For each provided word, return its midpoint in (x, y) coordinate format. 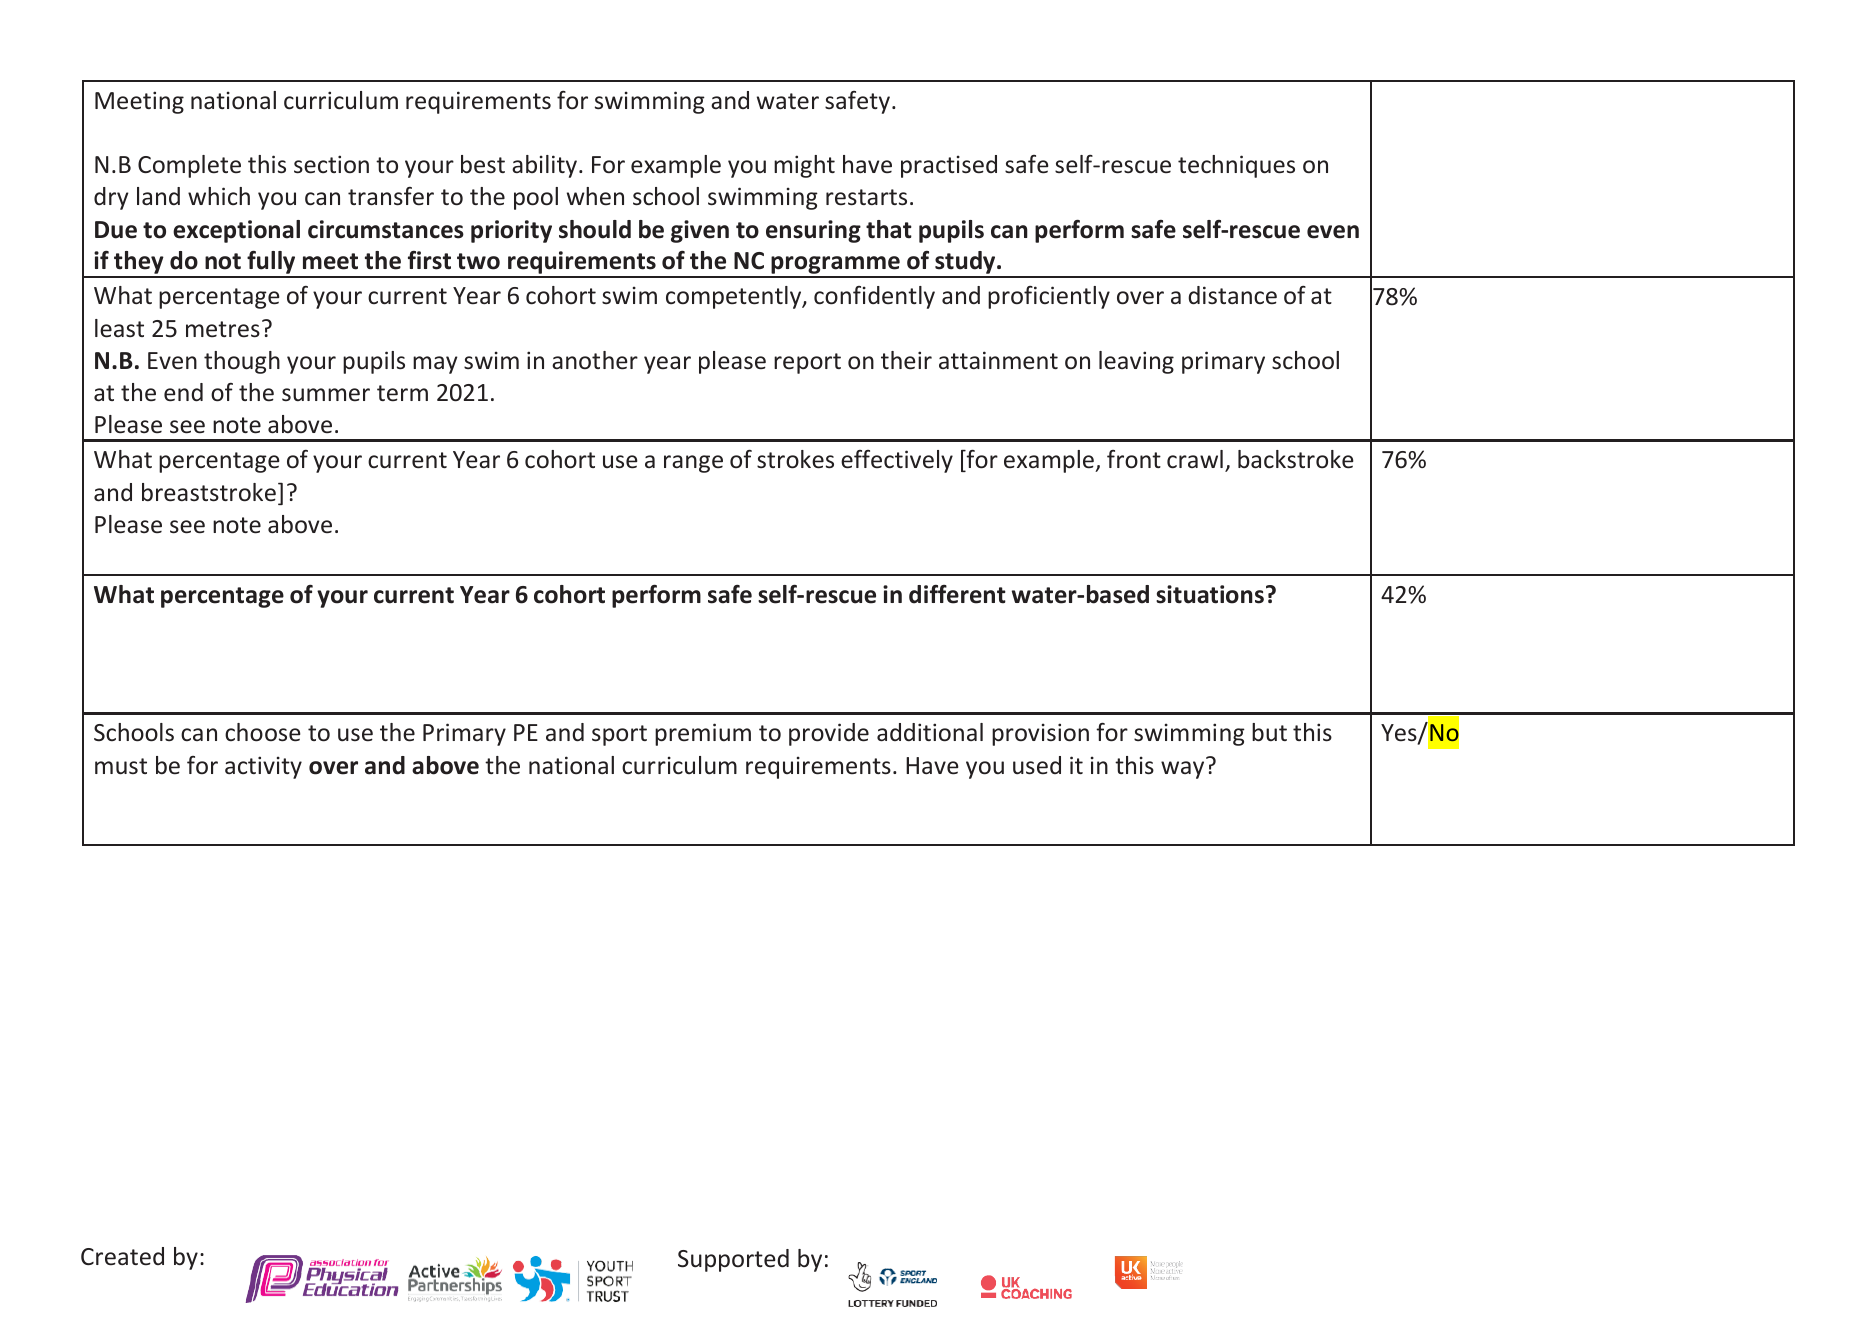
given (700, 231)
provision (1040, 734)
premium (703, 734)
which (219, 196)
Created (122, 1256)
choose (263, 732)
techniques (1236, 166)
